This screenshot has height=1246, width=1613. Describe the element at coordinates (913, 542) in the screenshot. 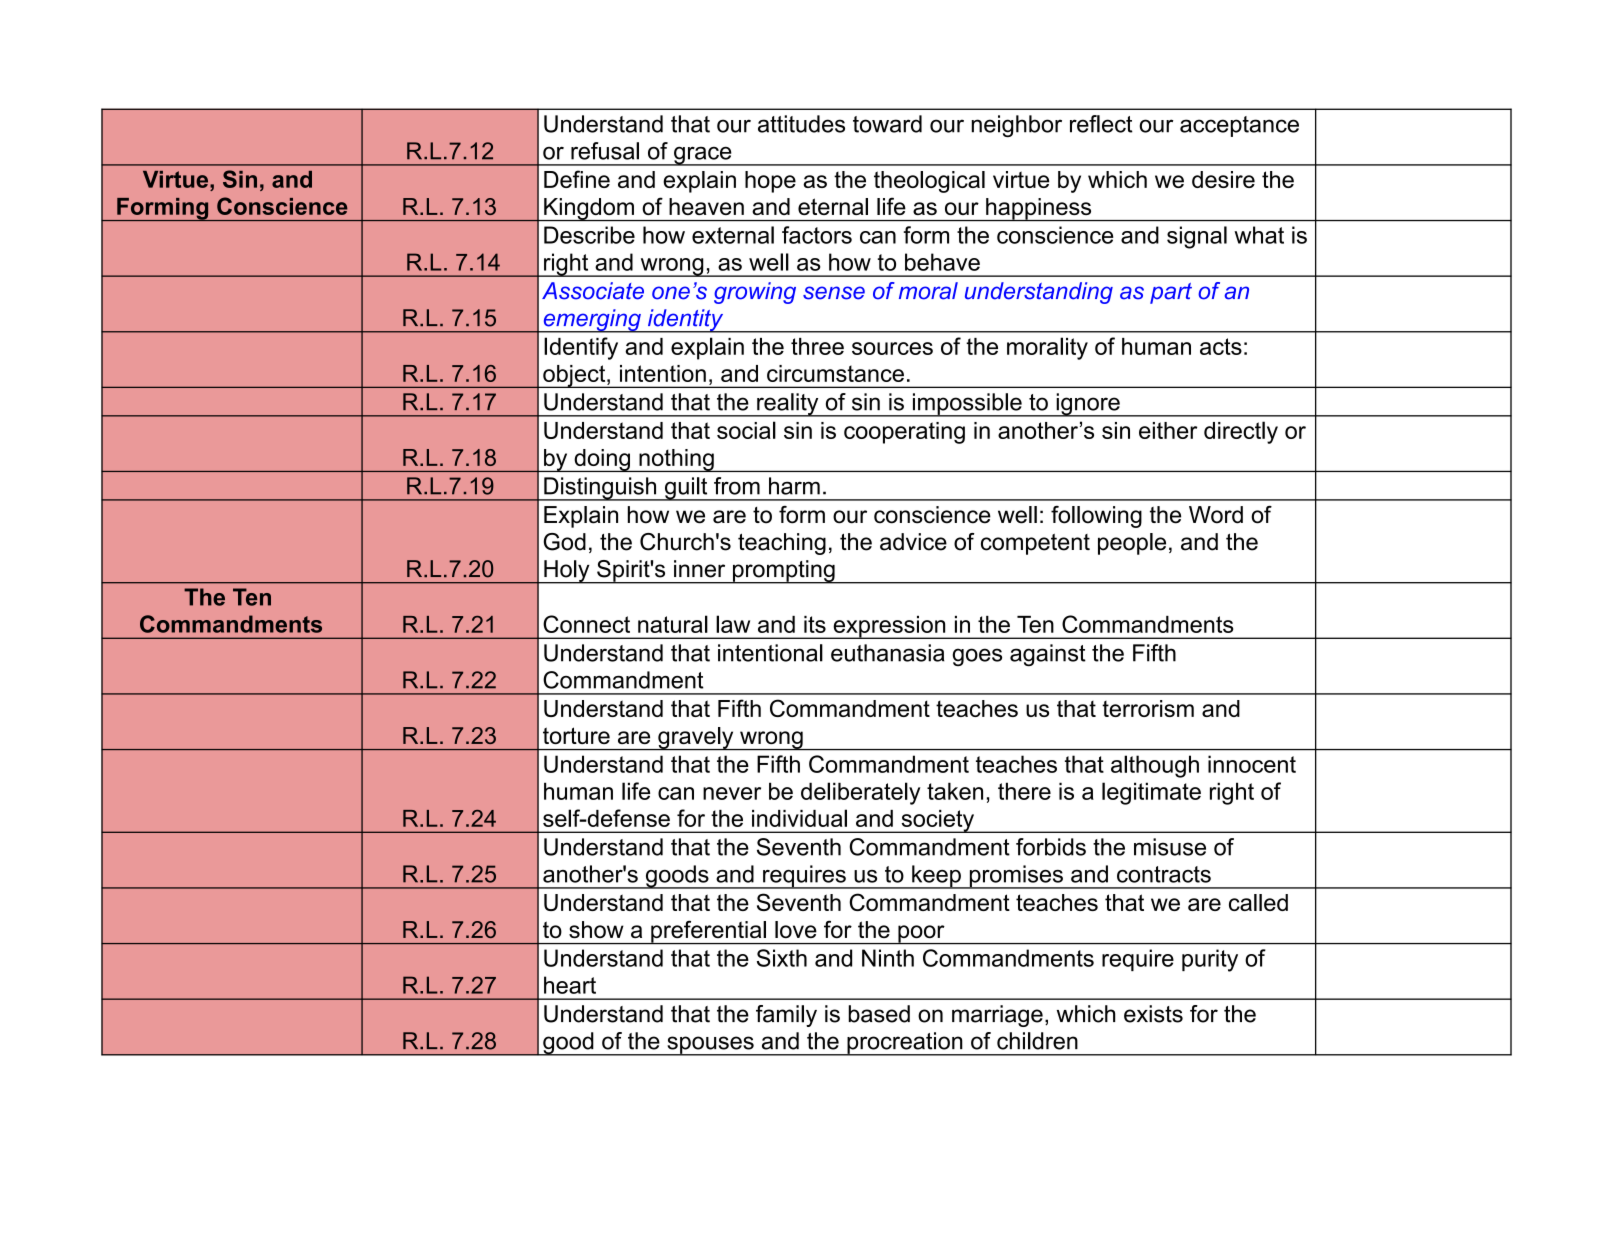

I see `advice` at that location.
